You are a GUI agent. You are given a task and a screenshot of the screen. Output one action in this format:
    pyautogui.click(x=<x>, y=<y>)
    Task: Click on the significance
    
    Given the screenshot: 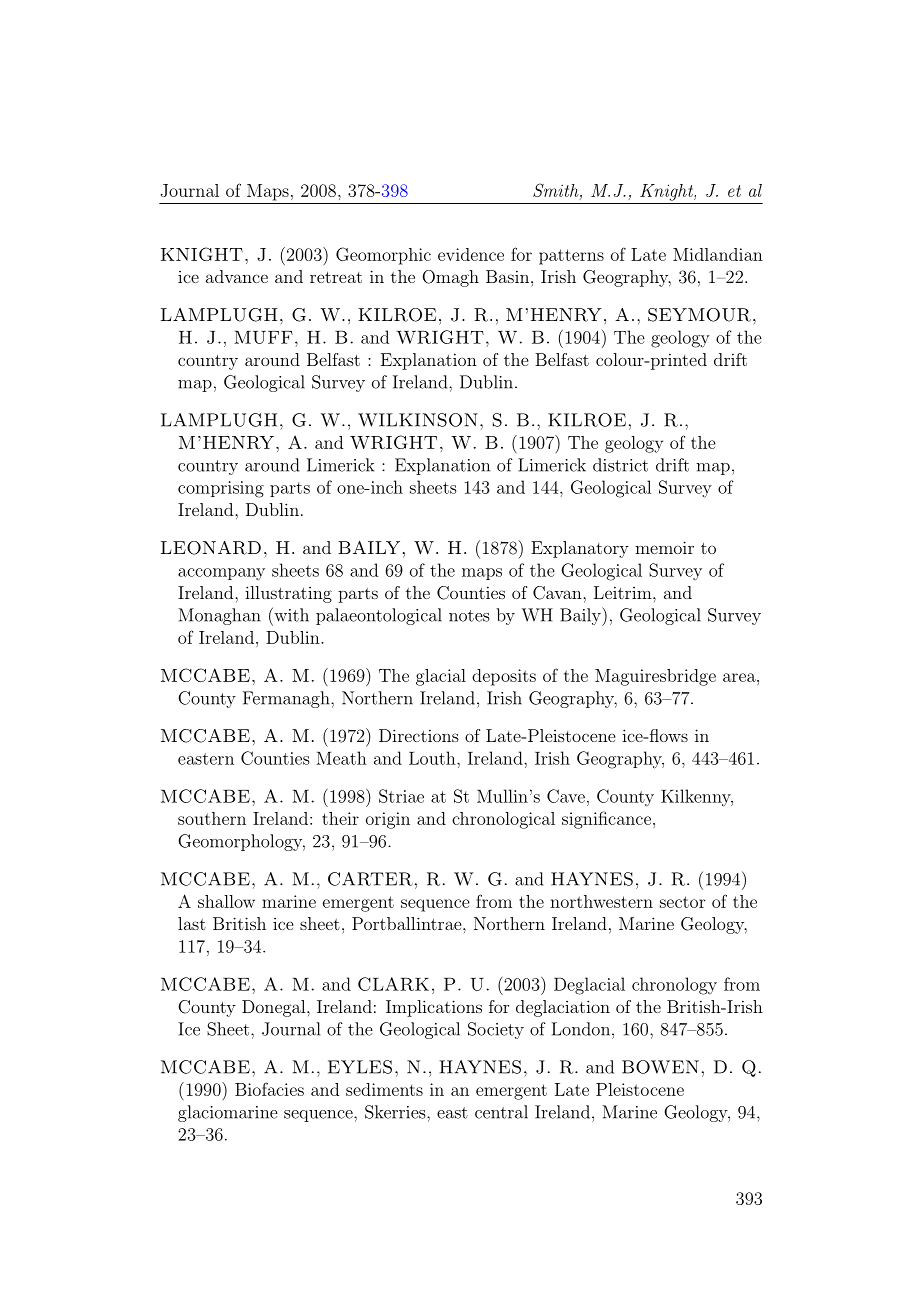 What is the action you would take?
    pyautogui.click(x=606, y=820)
